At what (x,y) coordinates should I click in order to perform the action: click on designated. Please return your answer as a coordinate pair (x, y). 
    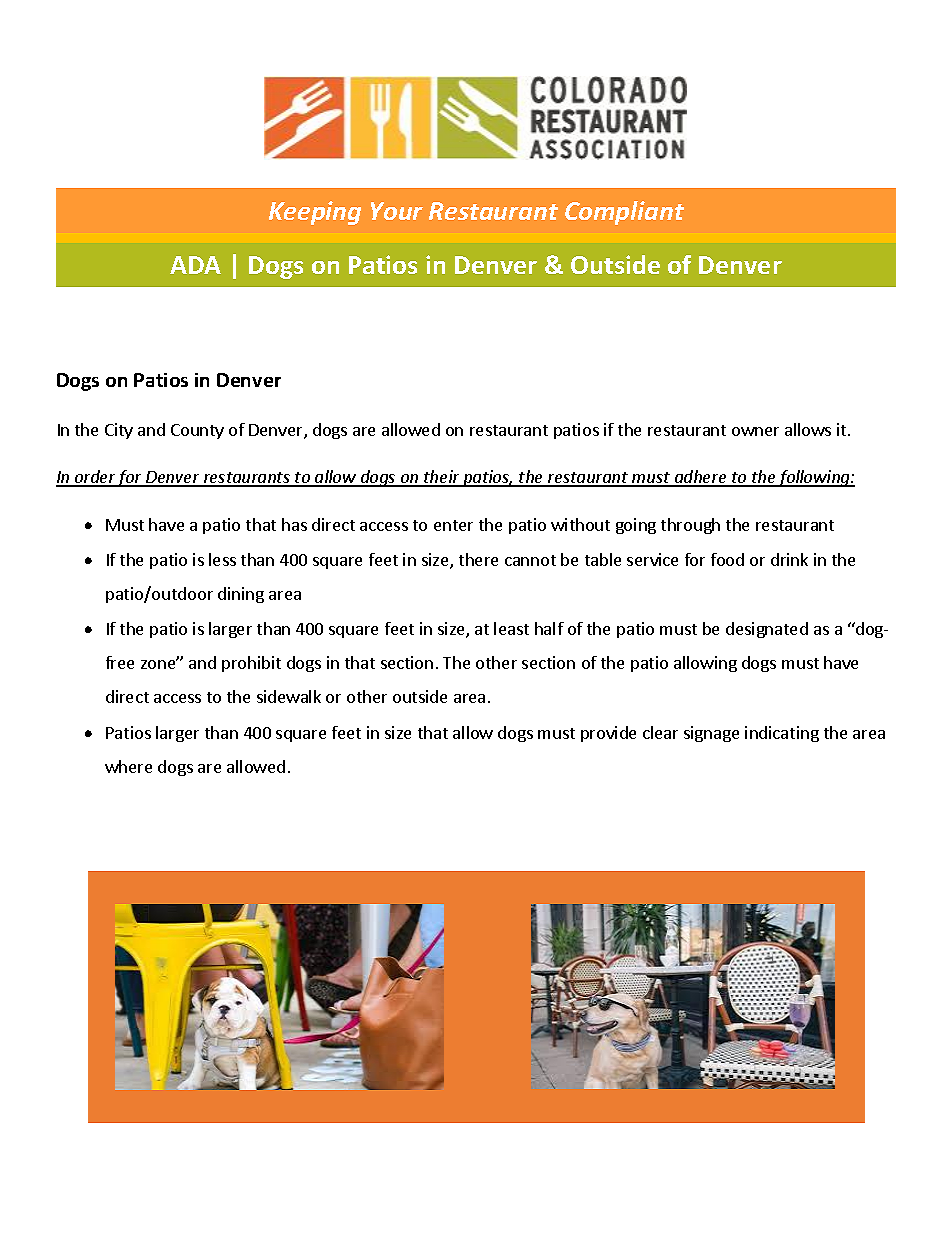
    Looking at the image, I should click on (767, 630).
